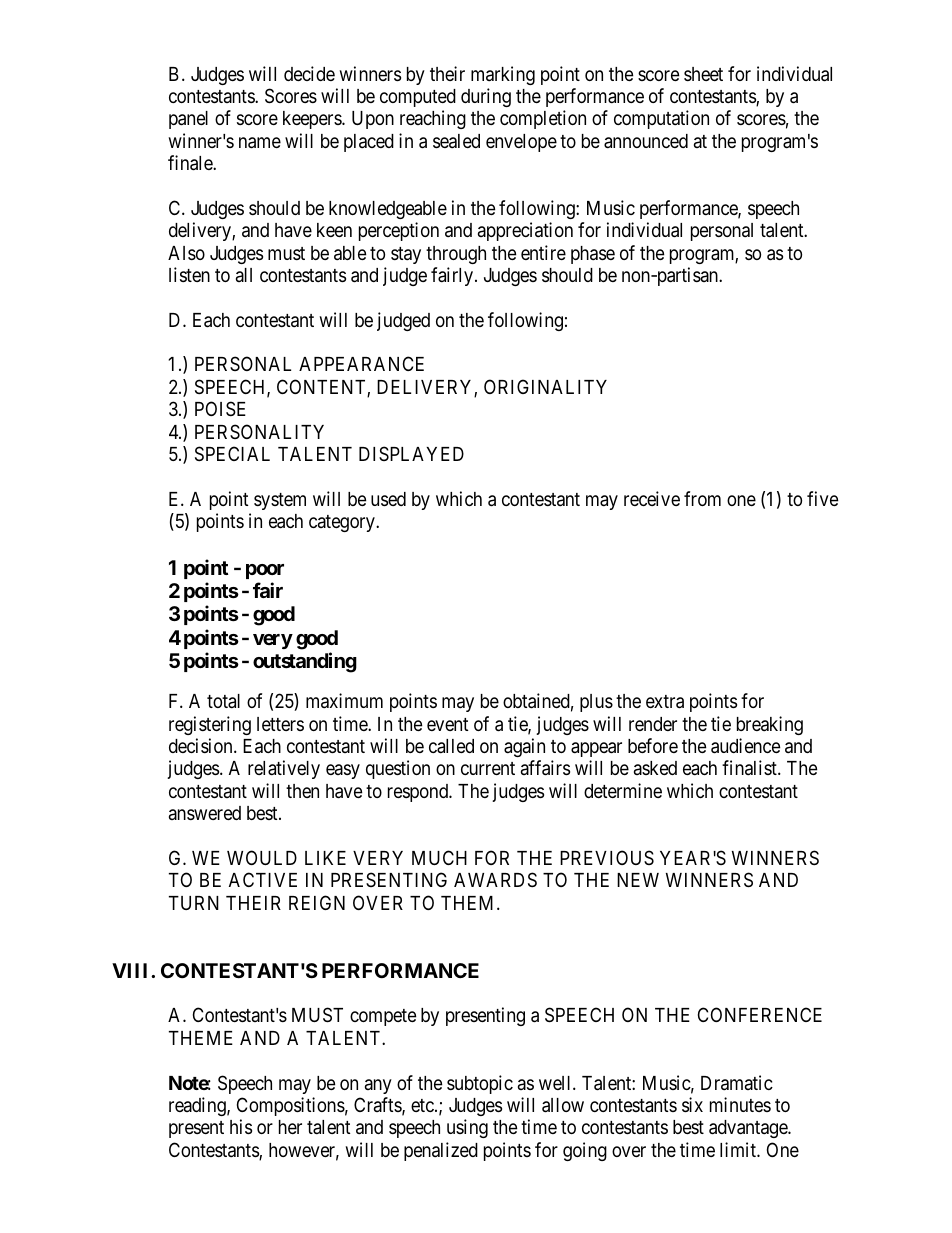 The image size is (952, 1233). I want to click on his, so click(241, 1126).
